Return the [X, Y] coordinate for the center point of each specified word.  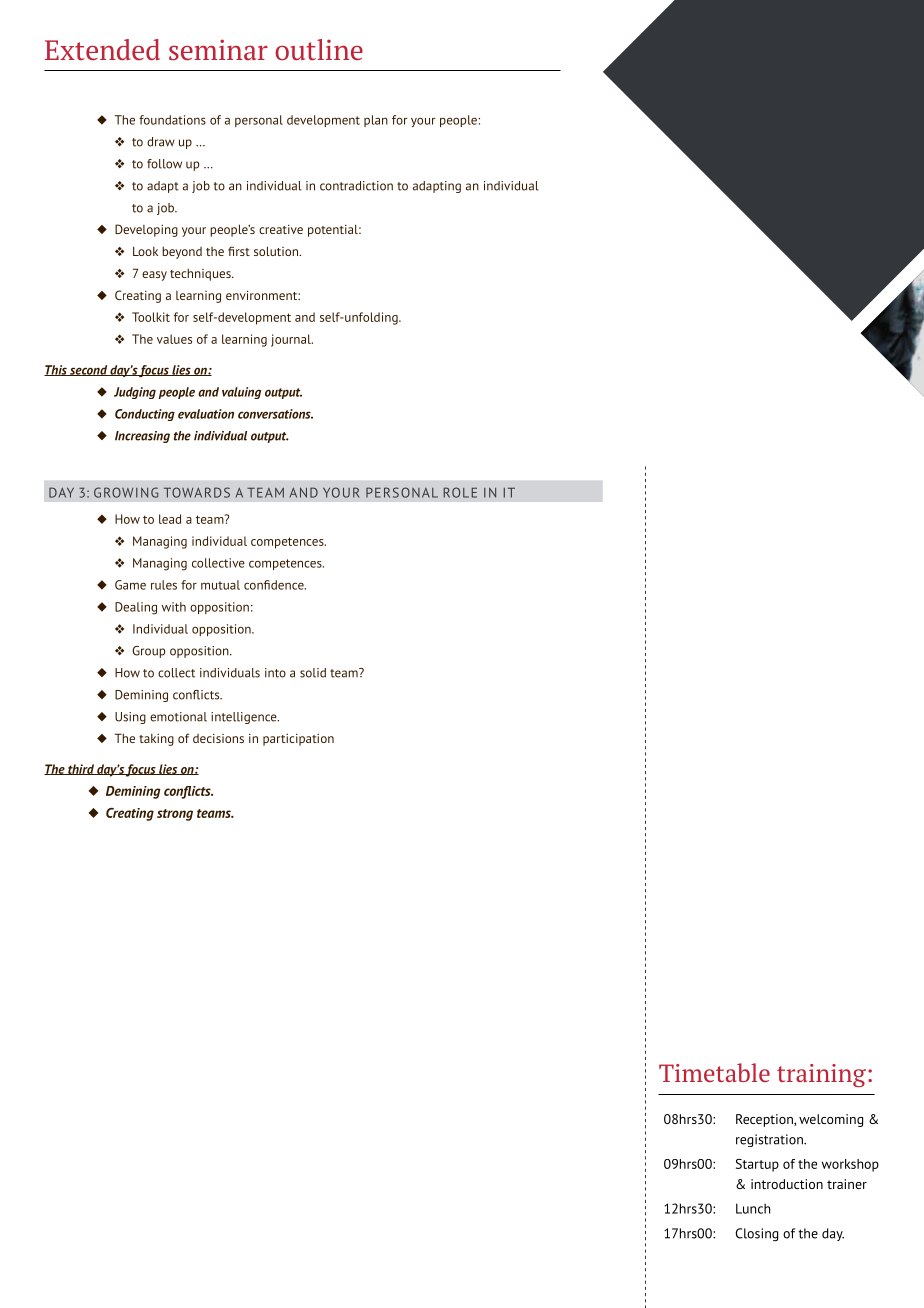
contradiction [356, 186]
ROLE [460, 492]
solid [313, 673]
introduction [787, 1184]
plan [376, 121]
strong [175, 815]
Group [148, 652]
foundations [172, 120]
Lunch [753, 1208]
